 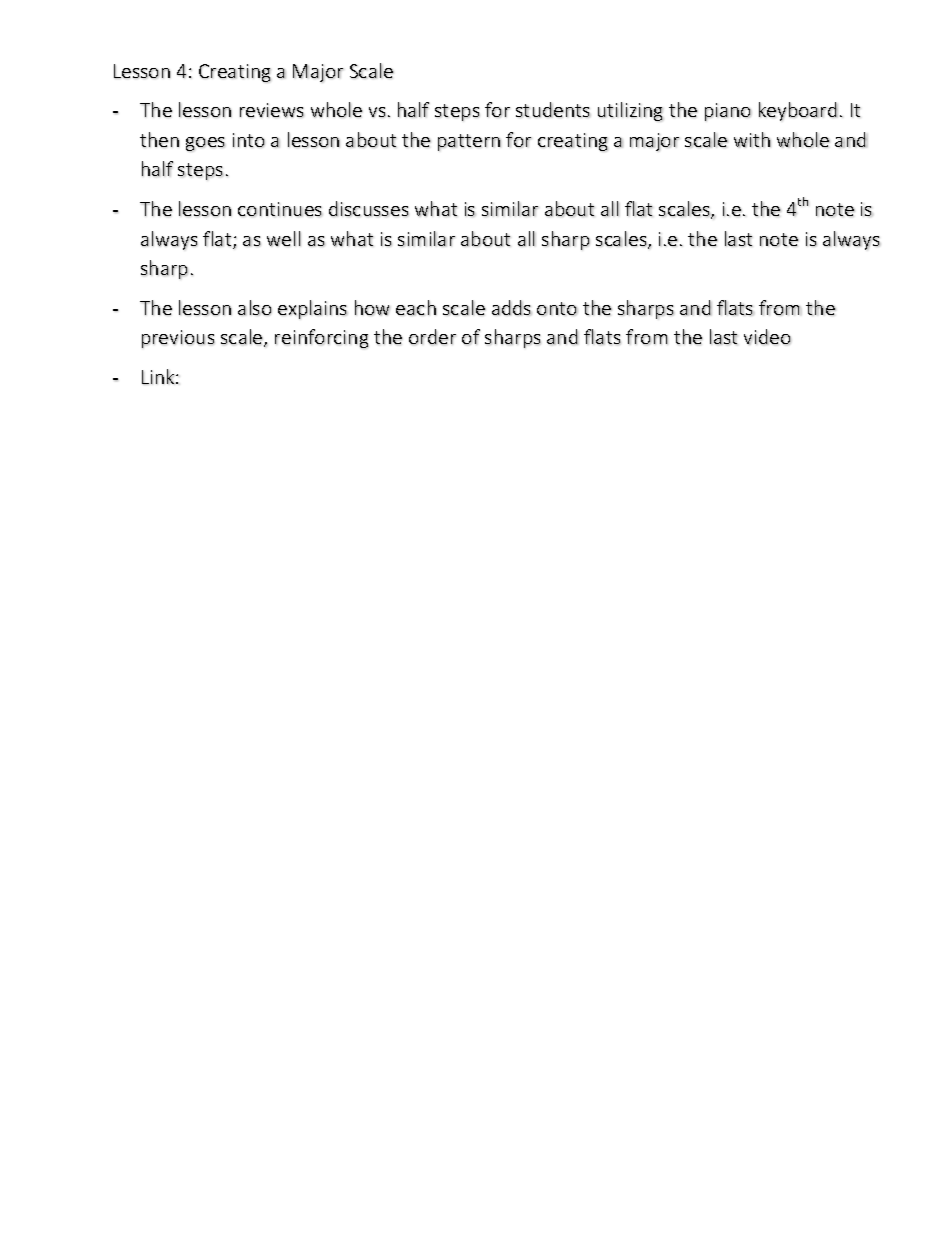 What do you see at coordinates (369, 208) in the document?
I see `discusses` at bounding box center [369, 208].
